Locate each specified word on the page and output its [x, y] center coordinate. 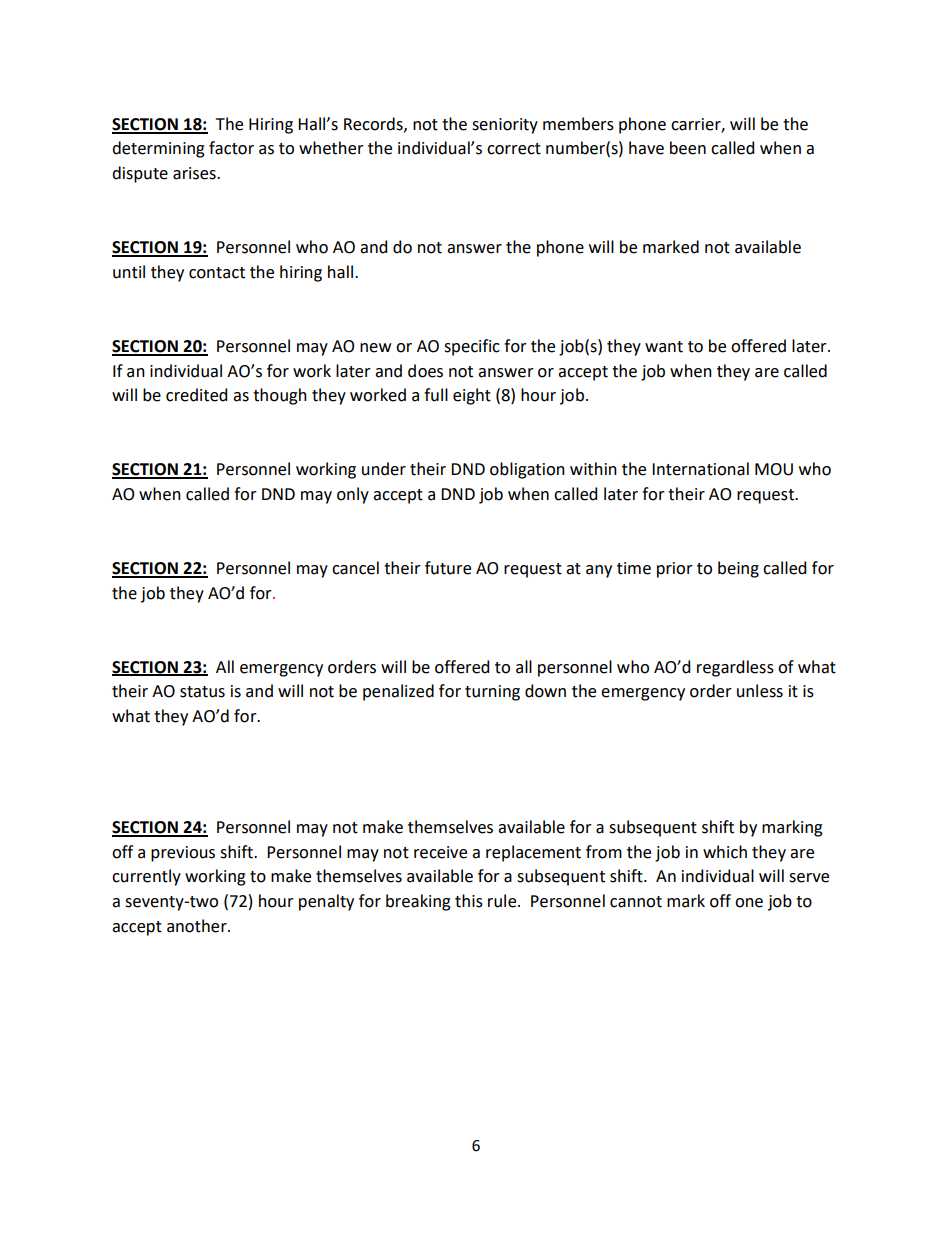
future [448, 568]
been [688, 148]
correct [514, 149]
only [353, 495]
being [738, 569]
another [198, 926]
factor [231, 148]
